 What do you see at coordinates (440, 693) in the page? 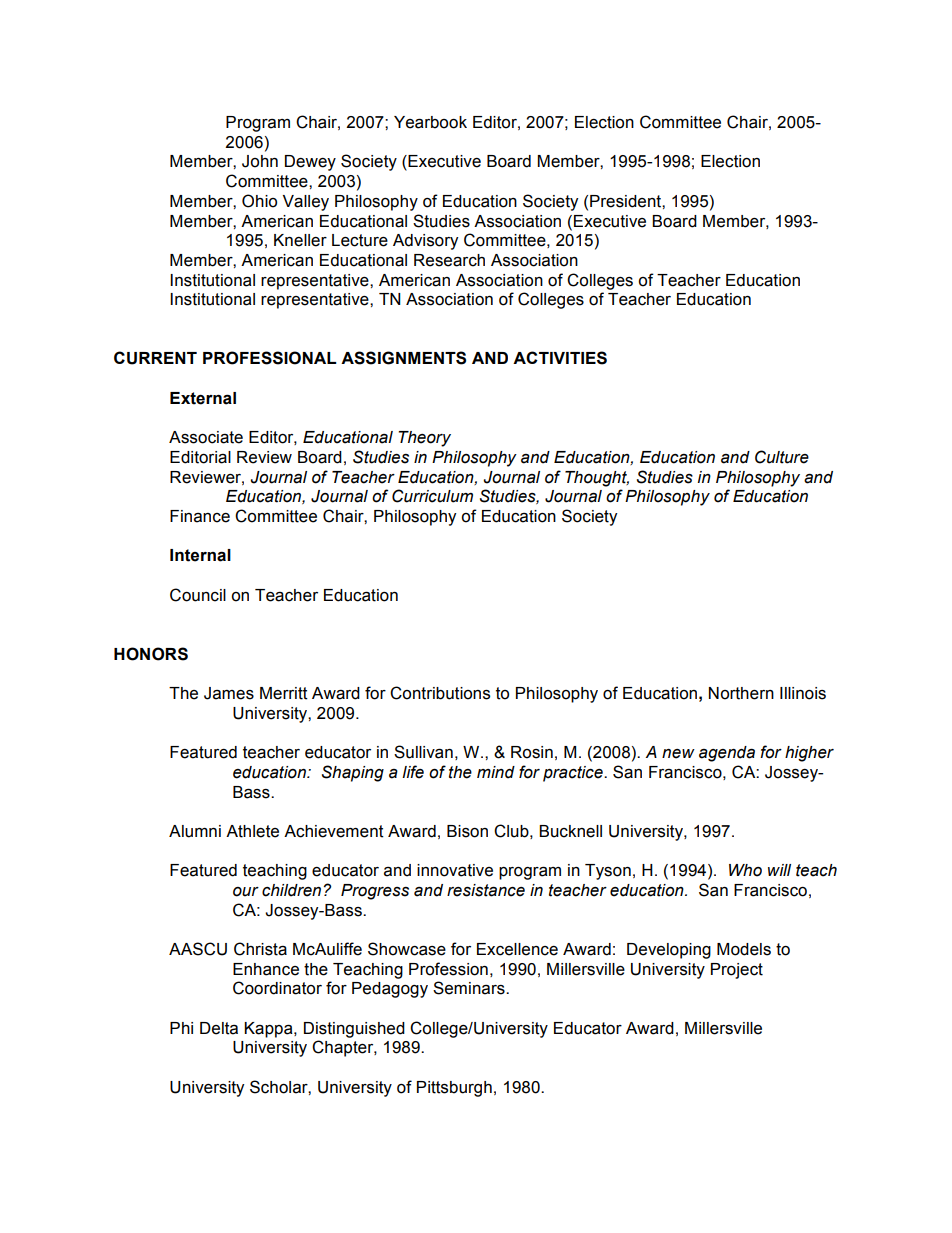
I see `Contributions` at bounding box center [440, 693].
